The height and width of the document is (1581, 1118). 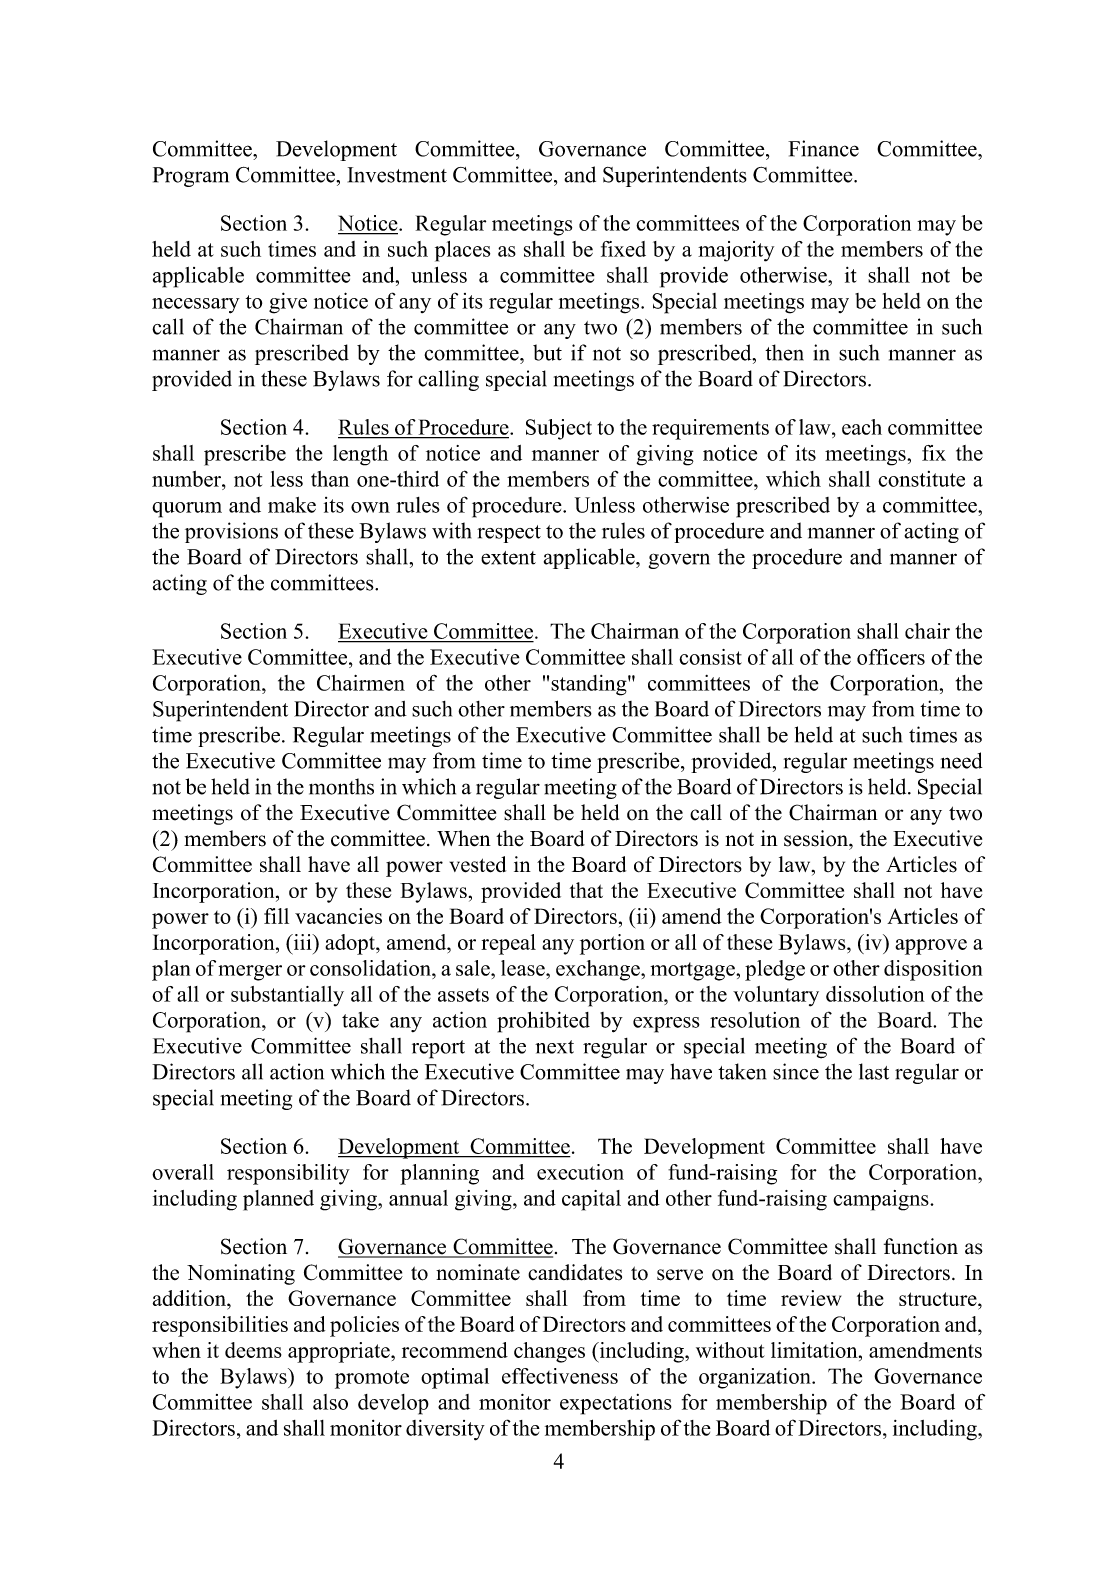 I want to click on Finance, so click(x=823, y=148).
